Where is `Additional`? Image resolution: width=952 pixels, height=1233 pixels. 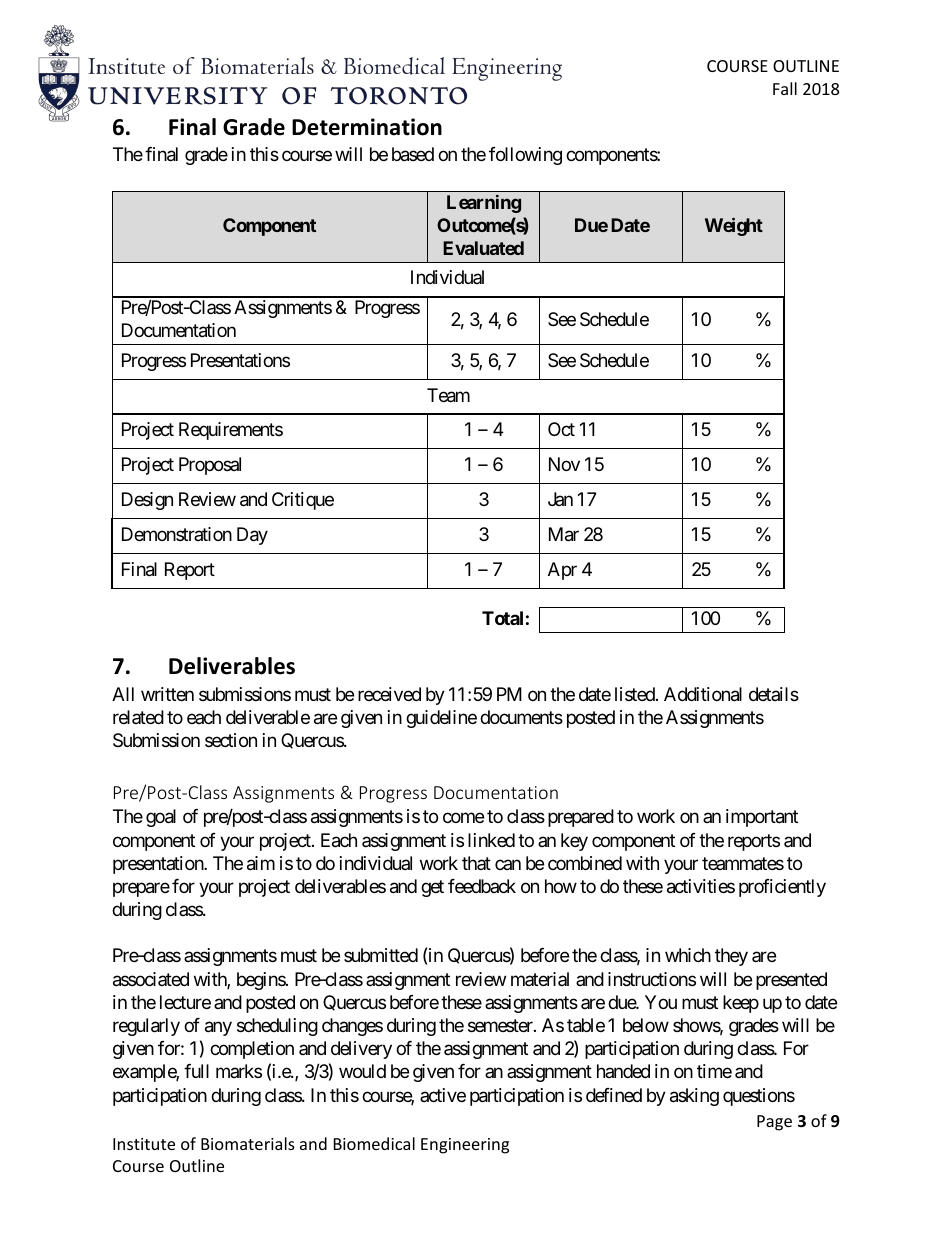
Additional is located at coordinates (703, 694).
